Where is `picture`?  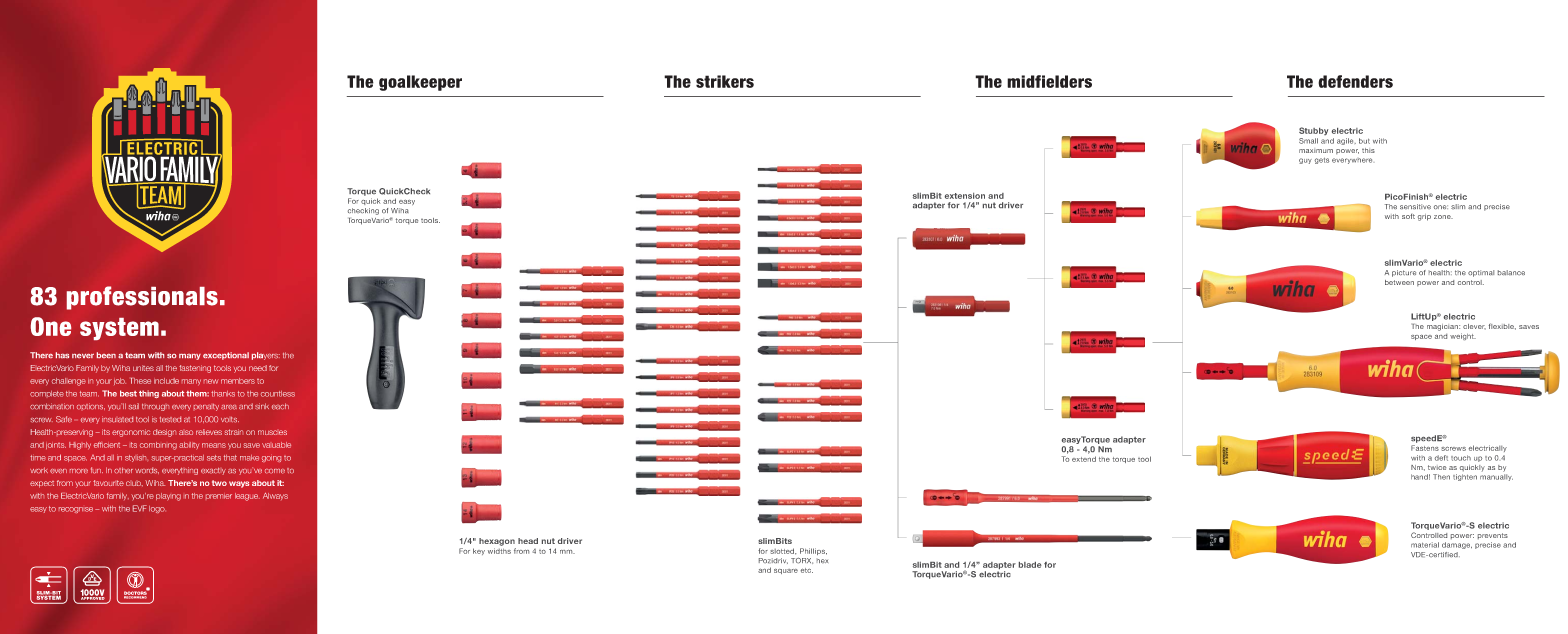 picture is located at coordinates (1404, 273).
